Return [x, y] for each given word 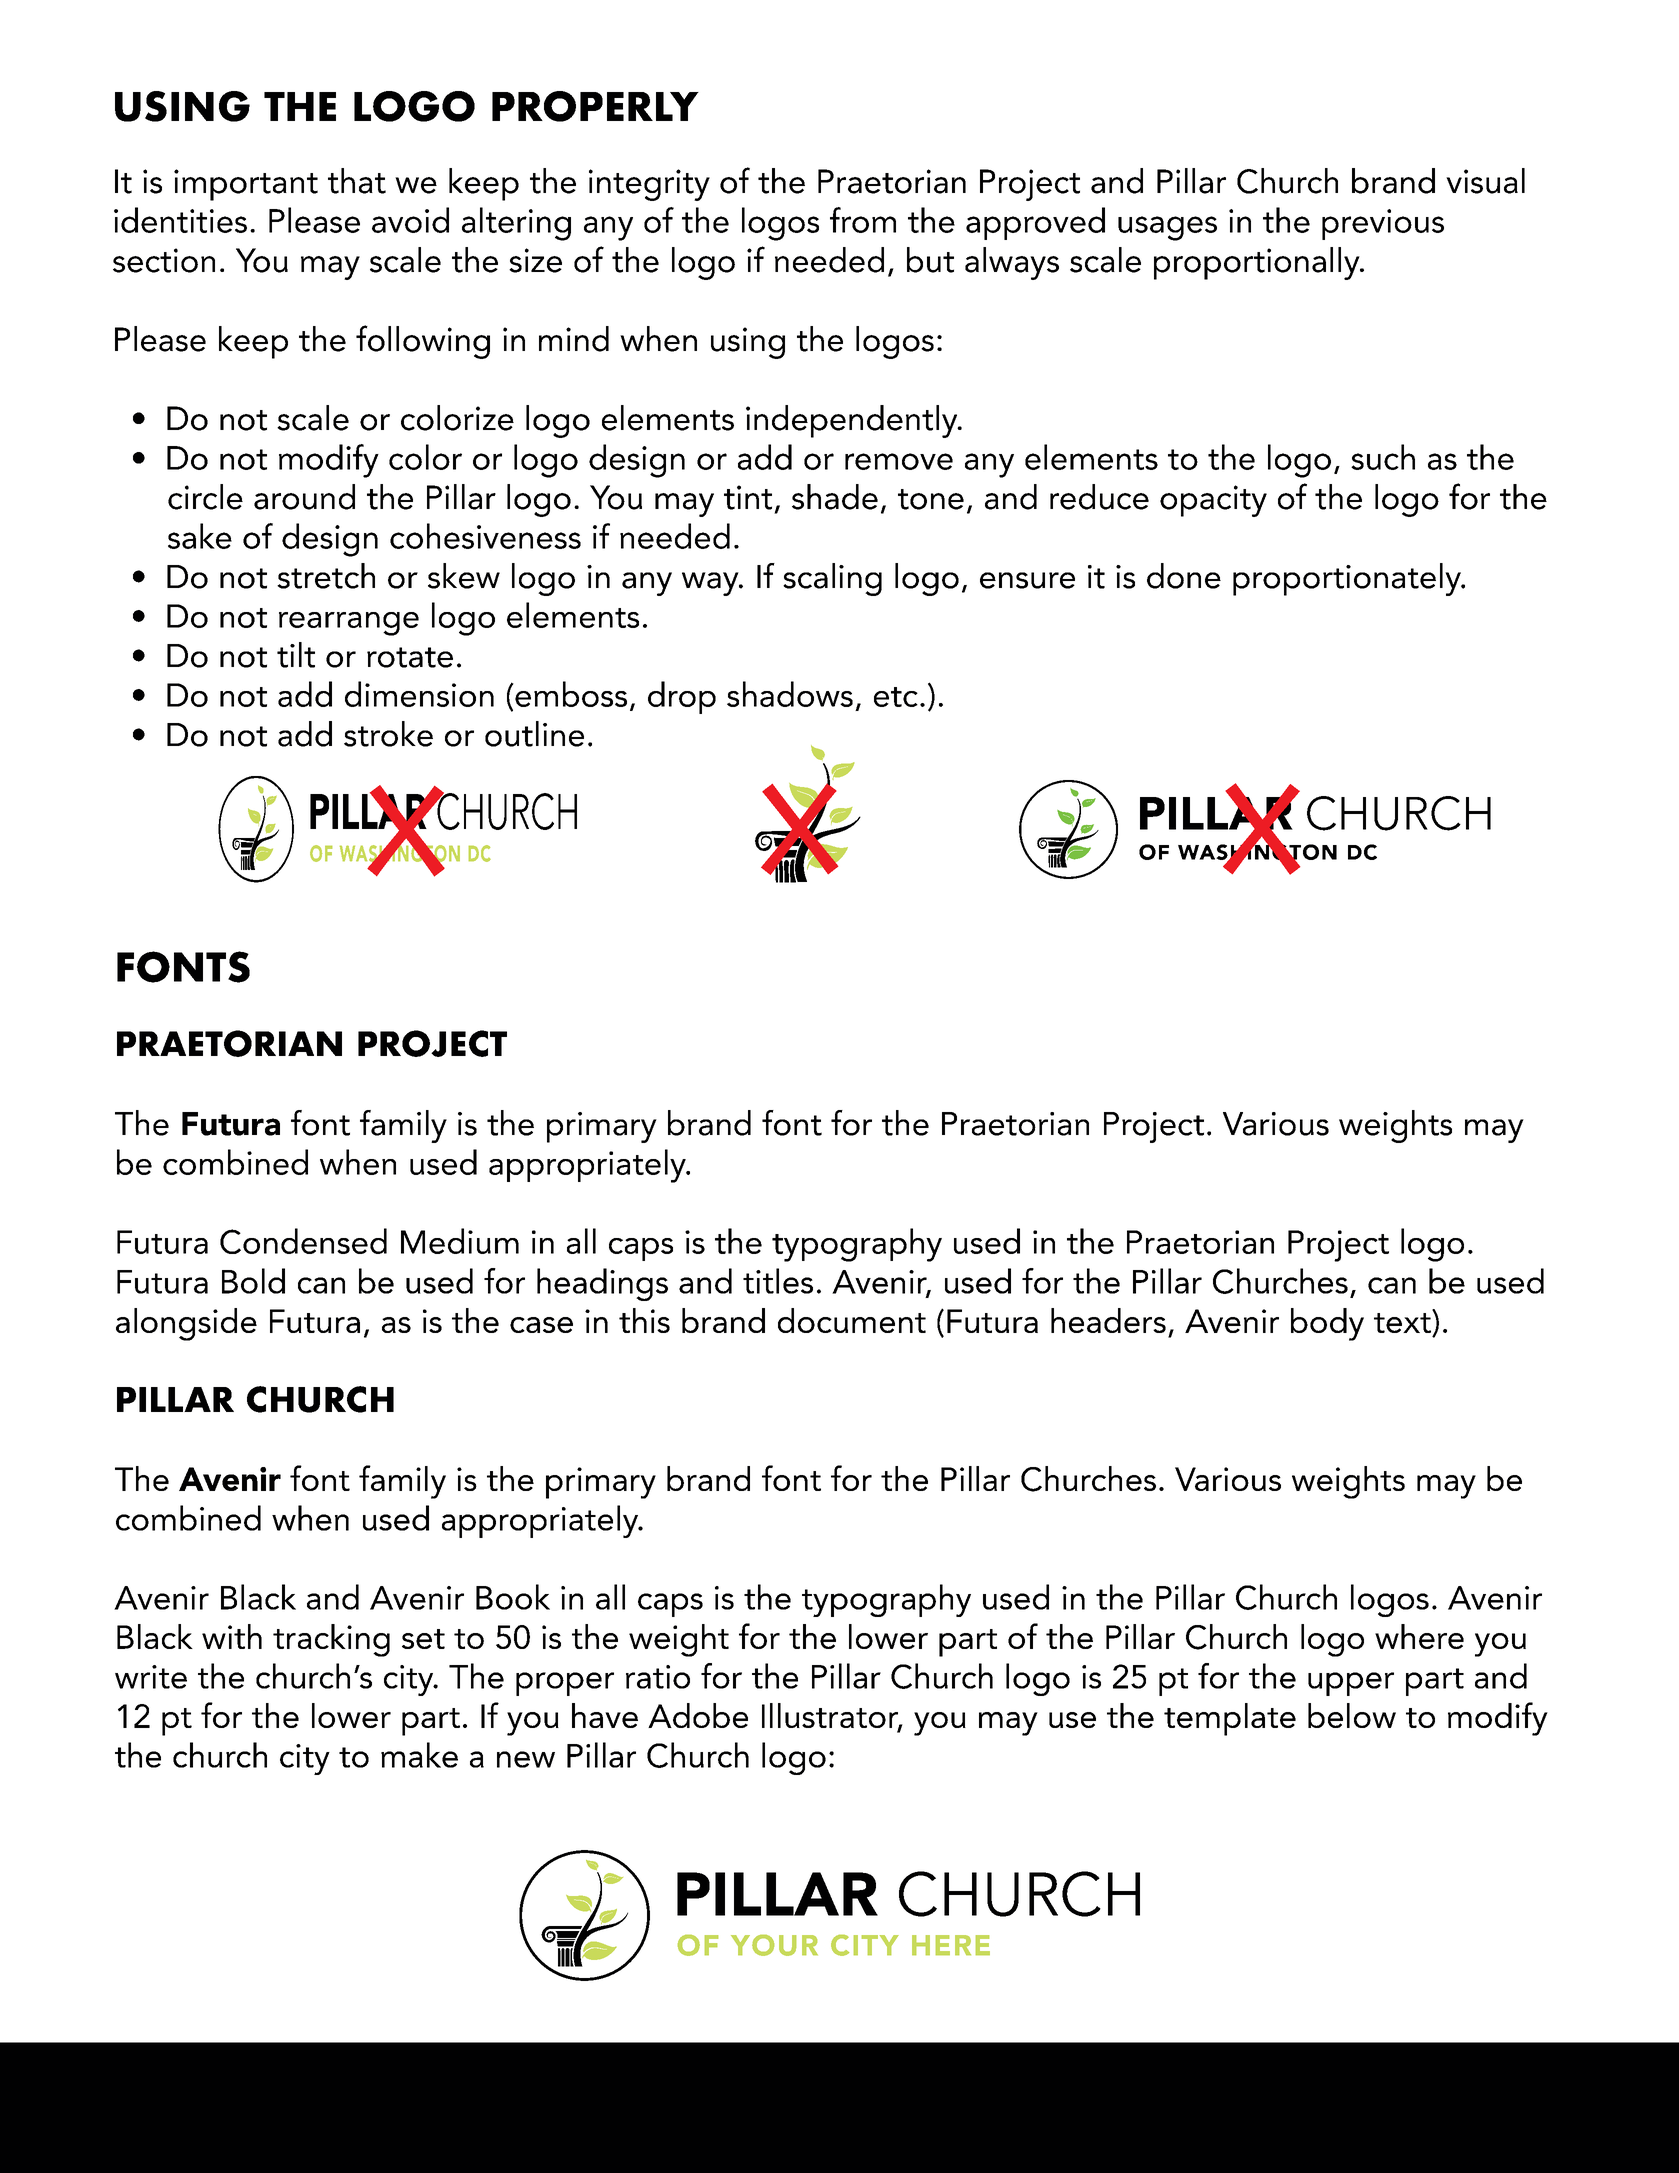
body [1327, 1324]
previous [1383, 224]
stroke [388, 734]
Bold [253, 1281]
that [357, 181]
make [419, 1755]
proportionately [1348, 579]
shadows [790, 694]
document [852, 1320]
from [863, 220]
